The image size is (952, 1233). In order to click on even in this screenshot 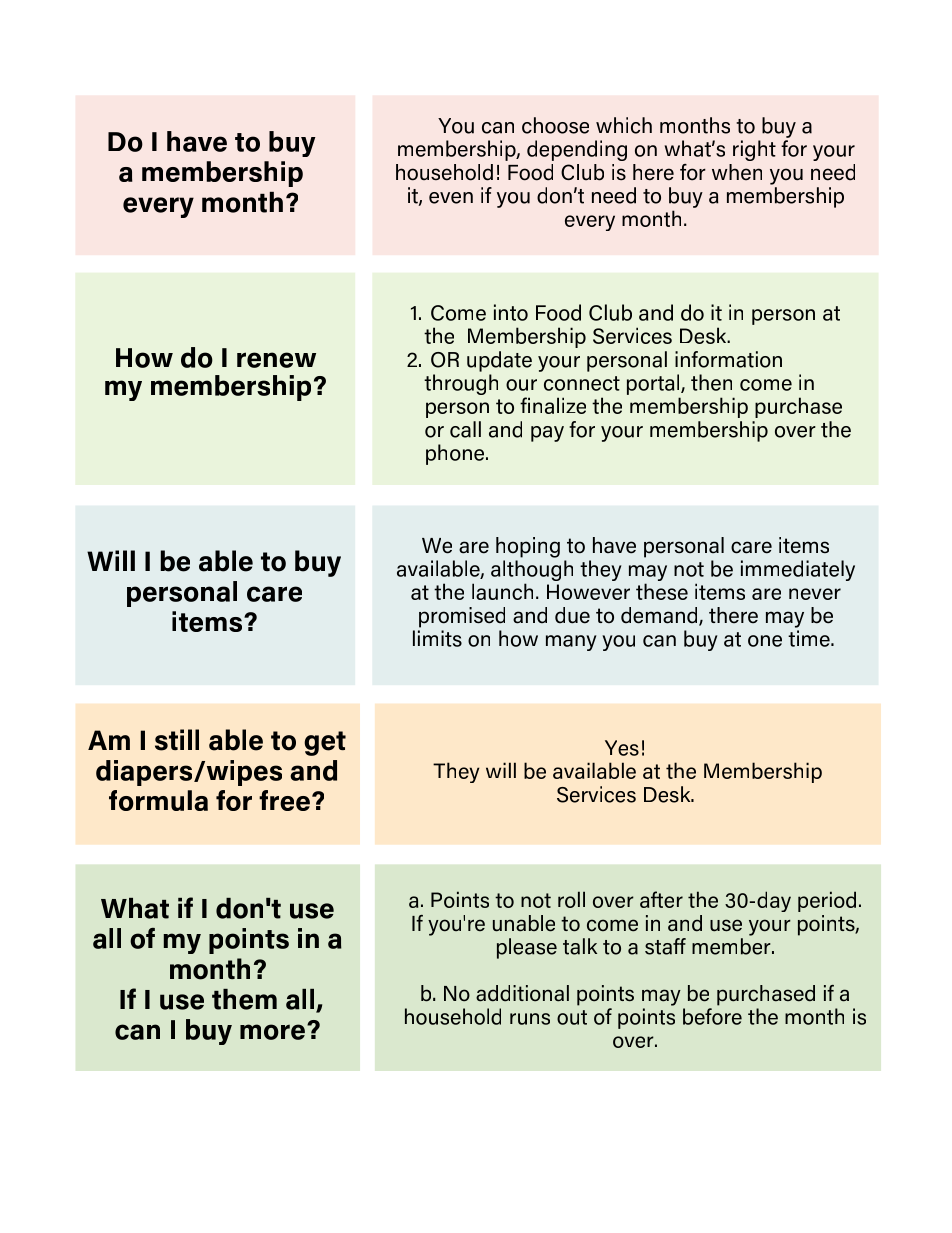, I will do `click(451, 198)`.
